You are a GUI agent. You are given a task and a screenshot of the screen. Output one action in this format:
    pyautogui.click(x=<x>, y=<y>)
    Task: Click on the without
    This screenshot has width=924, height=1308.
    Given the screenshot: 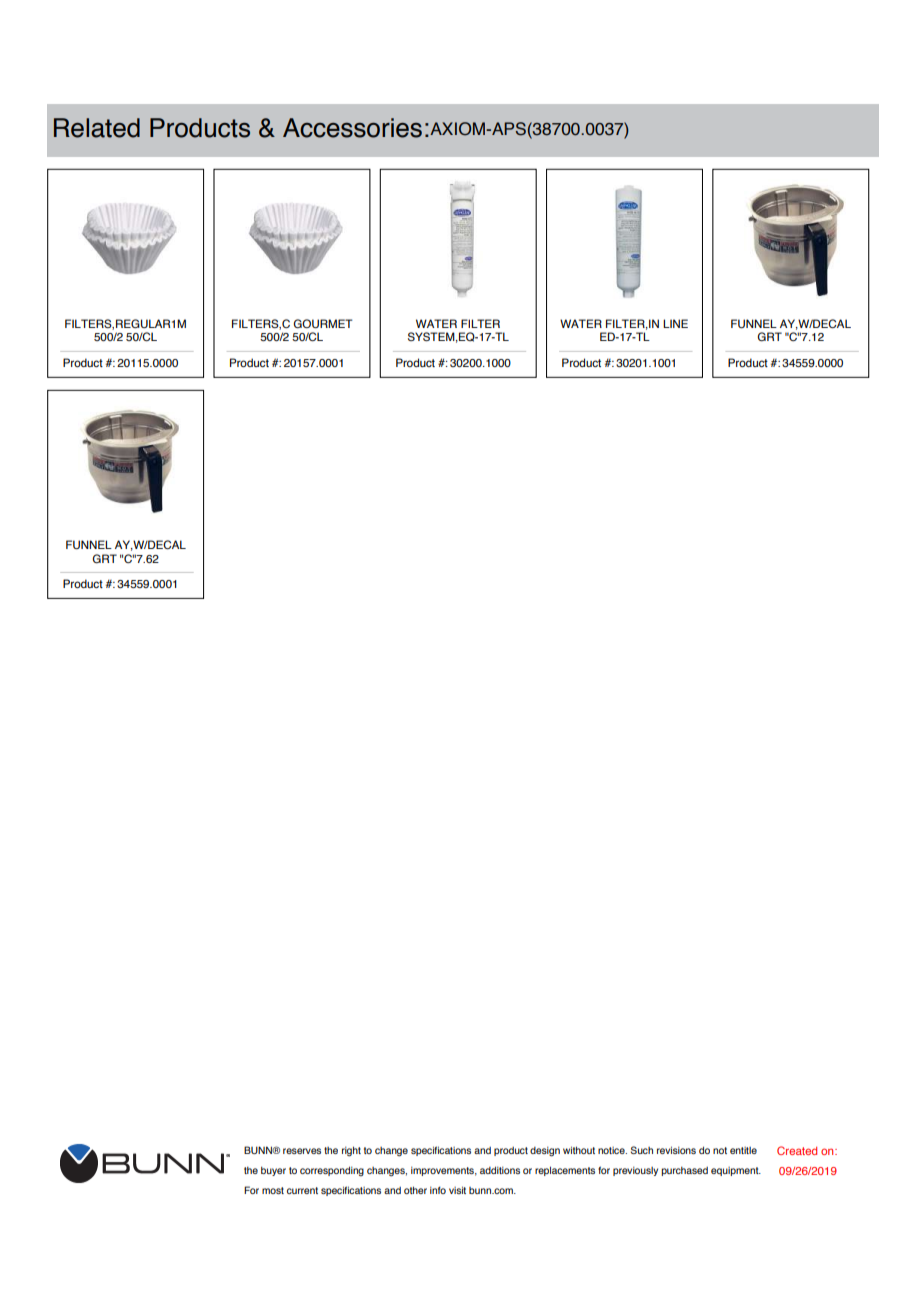 What is the action you would take?
    pyautogui.click(x=579, y=1150)
